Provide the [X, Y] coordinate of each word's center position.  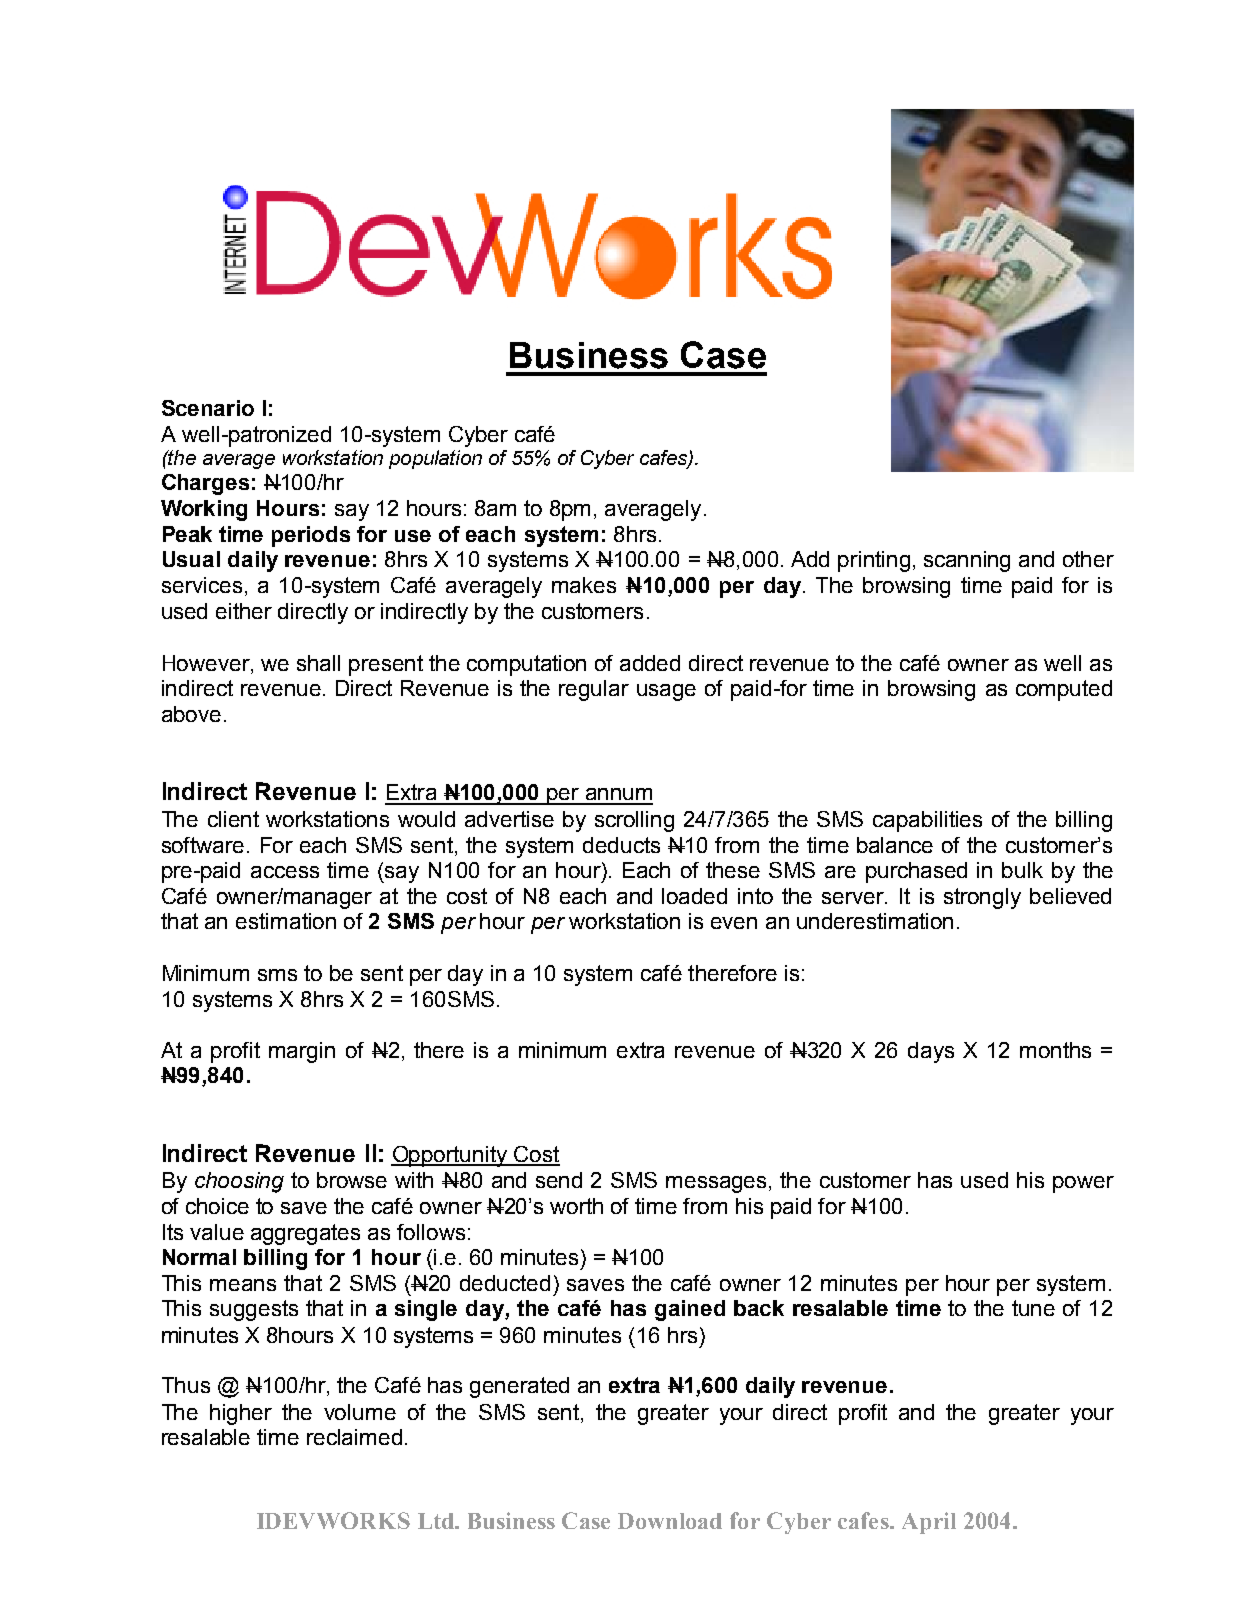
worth [576, 1206]
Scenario [208, 408]
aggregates [305, 1234]
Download [670, 1521]
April [929, 1523]
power [1083, 1184]
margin [302, 1052]
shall [318, 663]
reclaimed [354, 1437]
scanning [967, 561]
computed [1064, 690]
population [435, 459]
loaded [694, 896]
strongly [982, 898]
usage [666, 692]
